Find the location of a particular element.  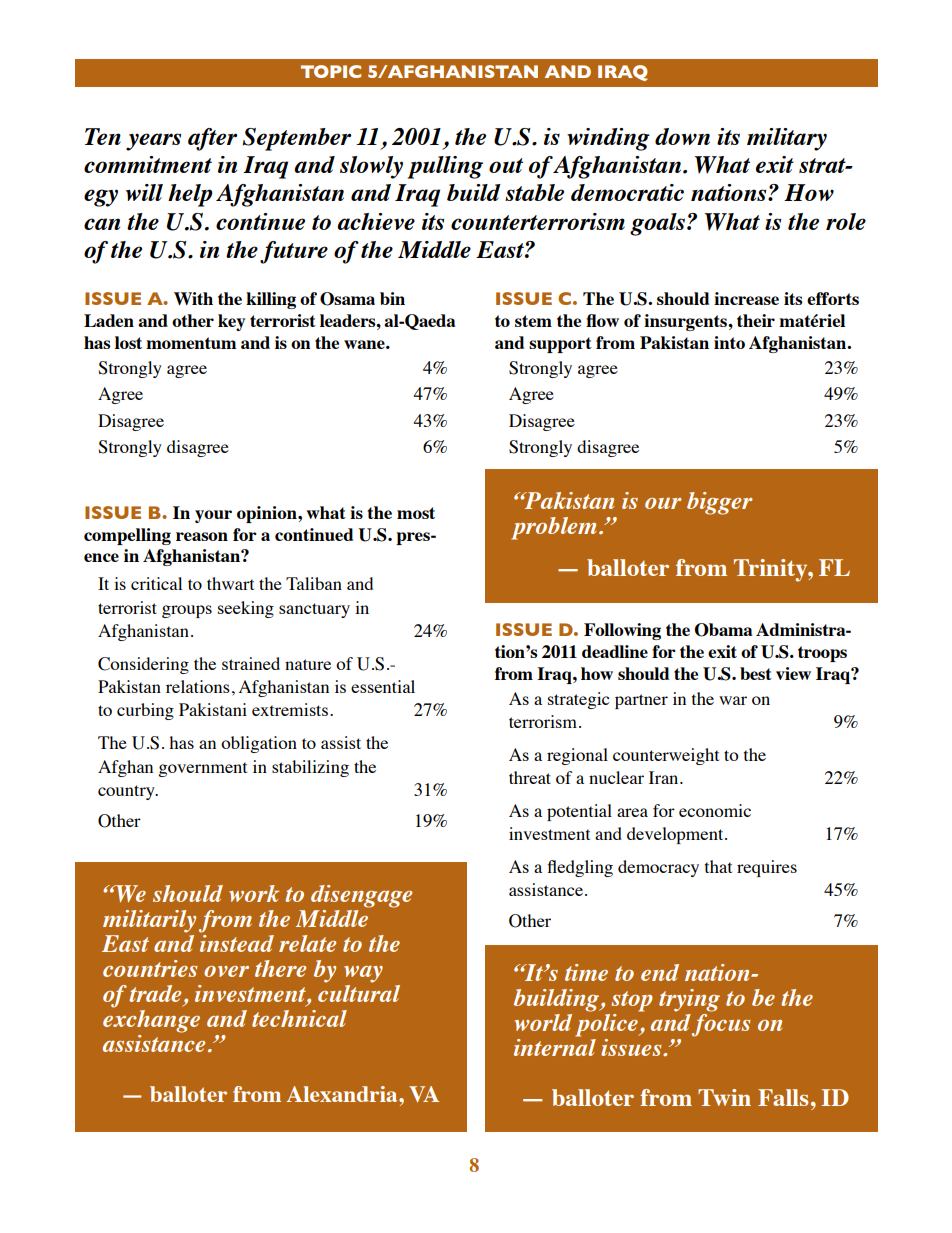

most is located at coordinates (416, 513).
